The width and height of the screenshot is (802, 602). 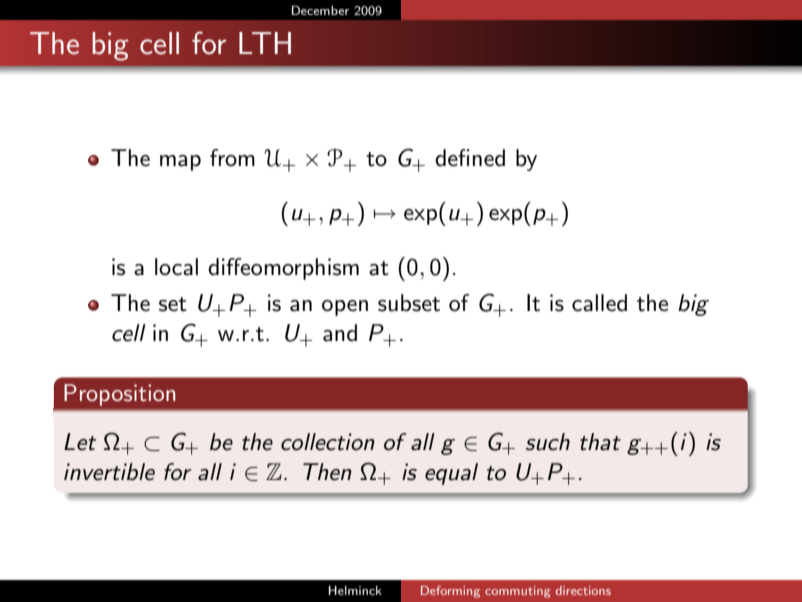 What do you see at coordinates (599, 303) in the screenshot?
I see `called` at bounding box center [599, 303].
